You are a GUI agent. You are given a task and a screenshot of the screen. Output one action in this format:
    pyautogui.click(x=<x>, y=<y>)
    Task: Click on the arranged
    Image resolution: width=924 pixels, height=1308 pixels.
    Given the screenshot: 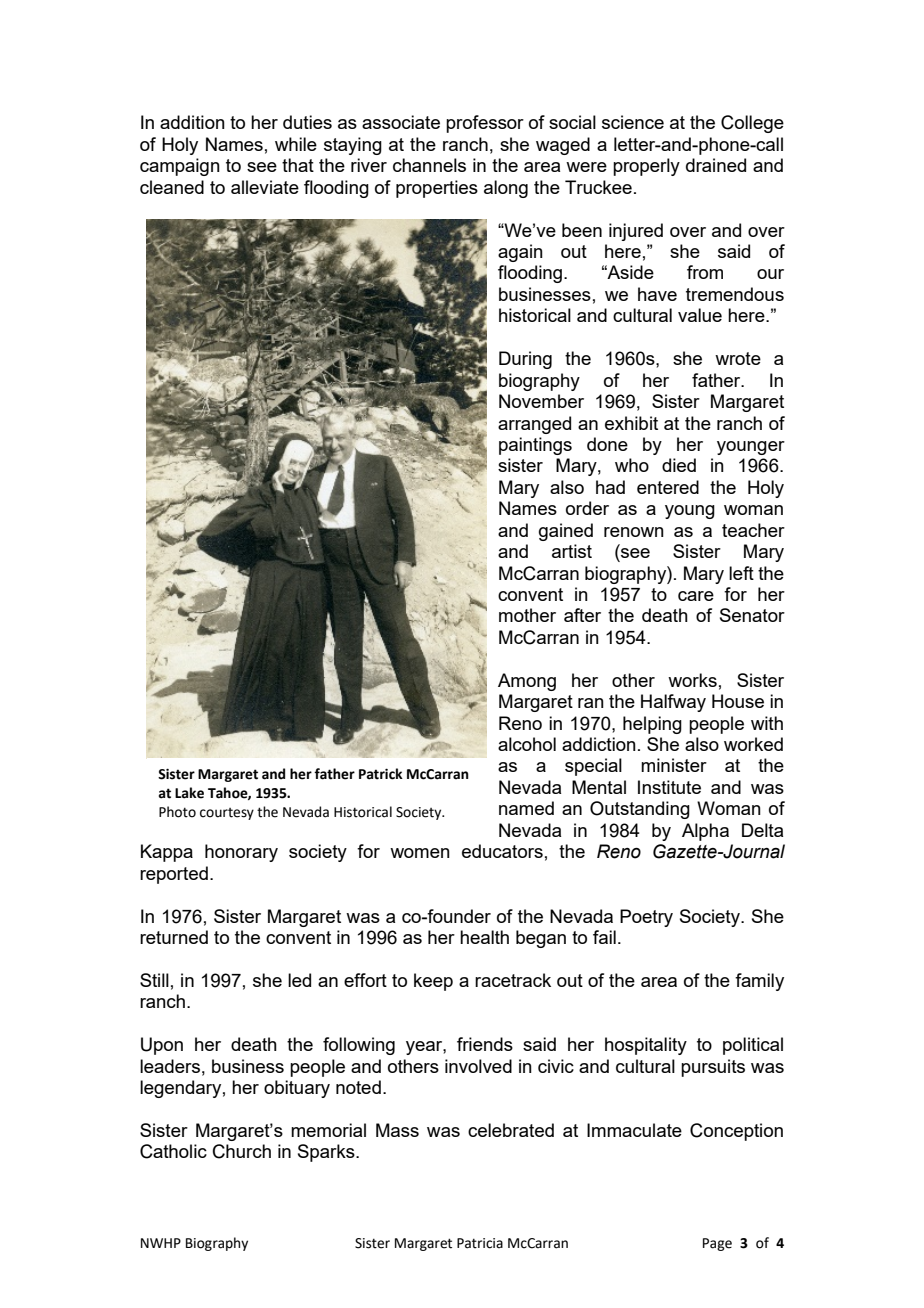 What is the action you would take?
    pyautogui.click(x=534, y=425)
